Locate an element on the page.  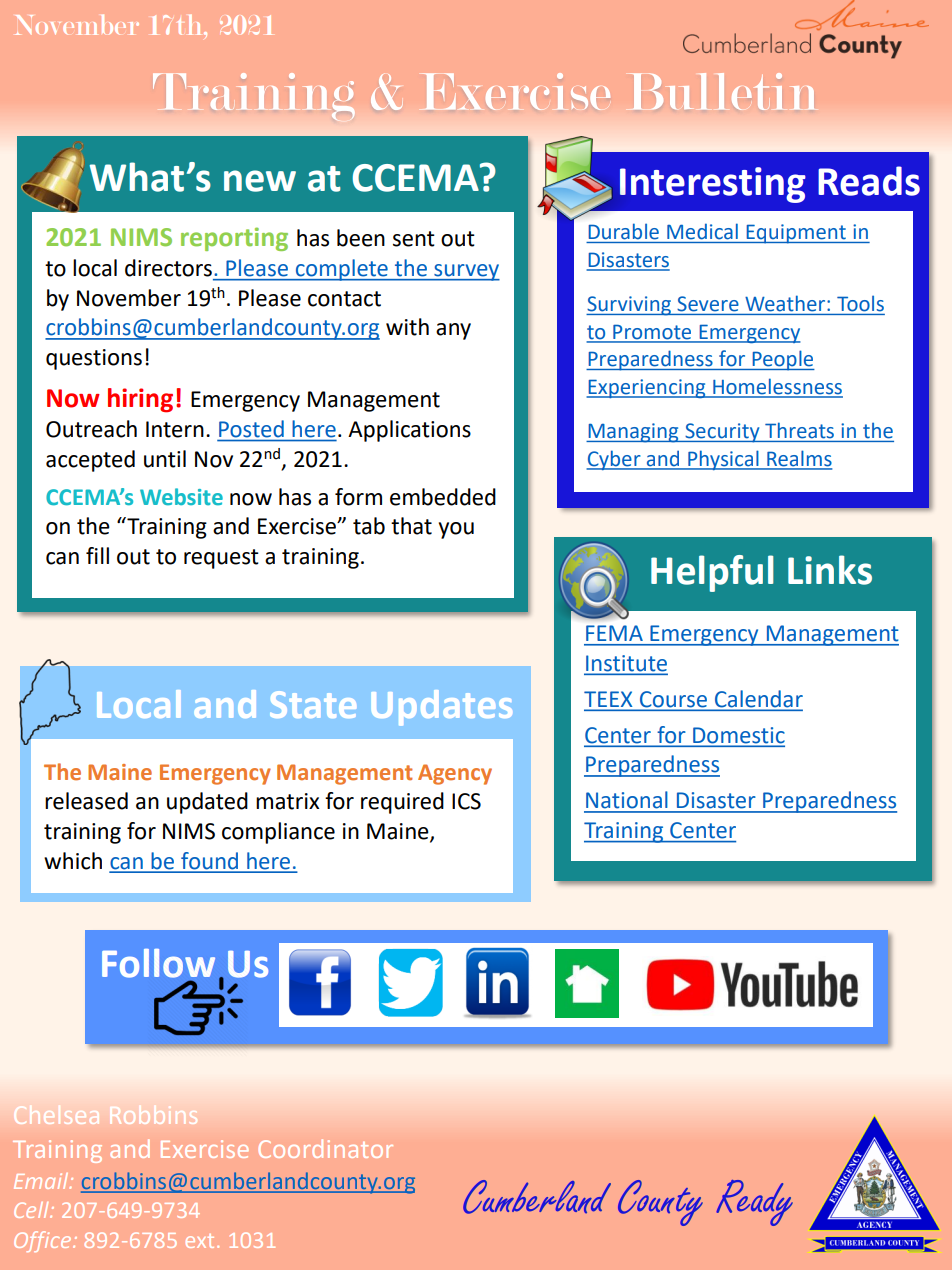
Coordinator is located at coordinates (325, 1148).
